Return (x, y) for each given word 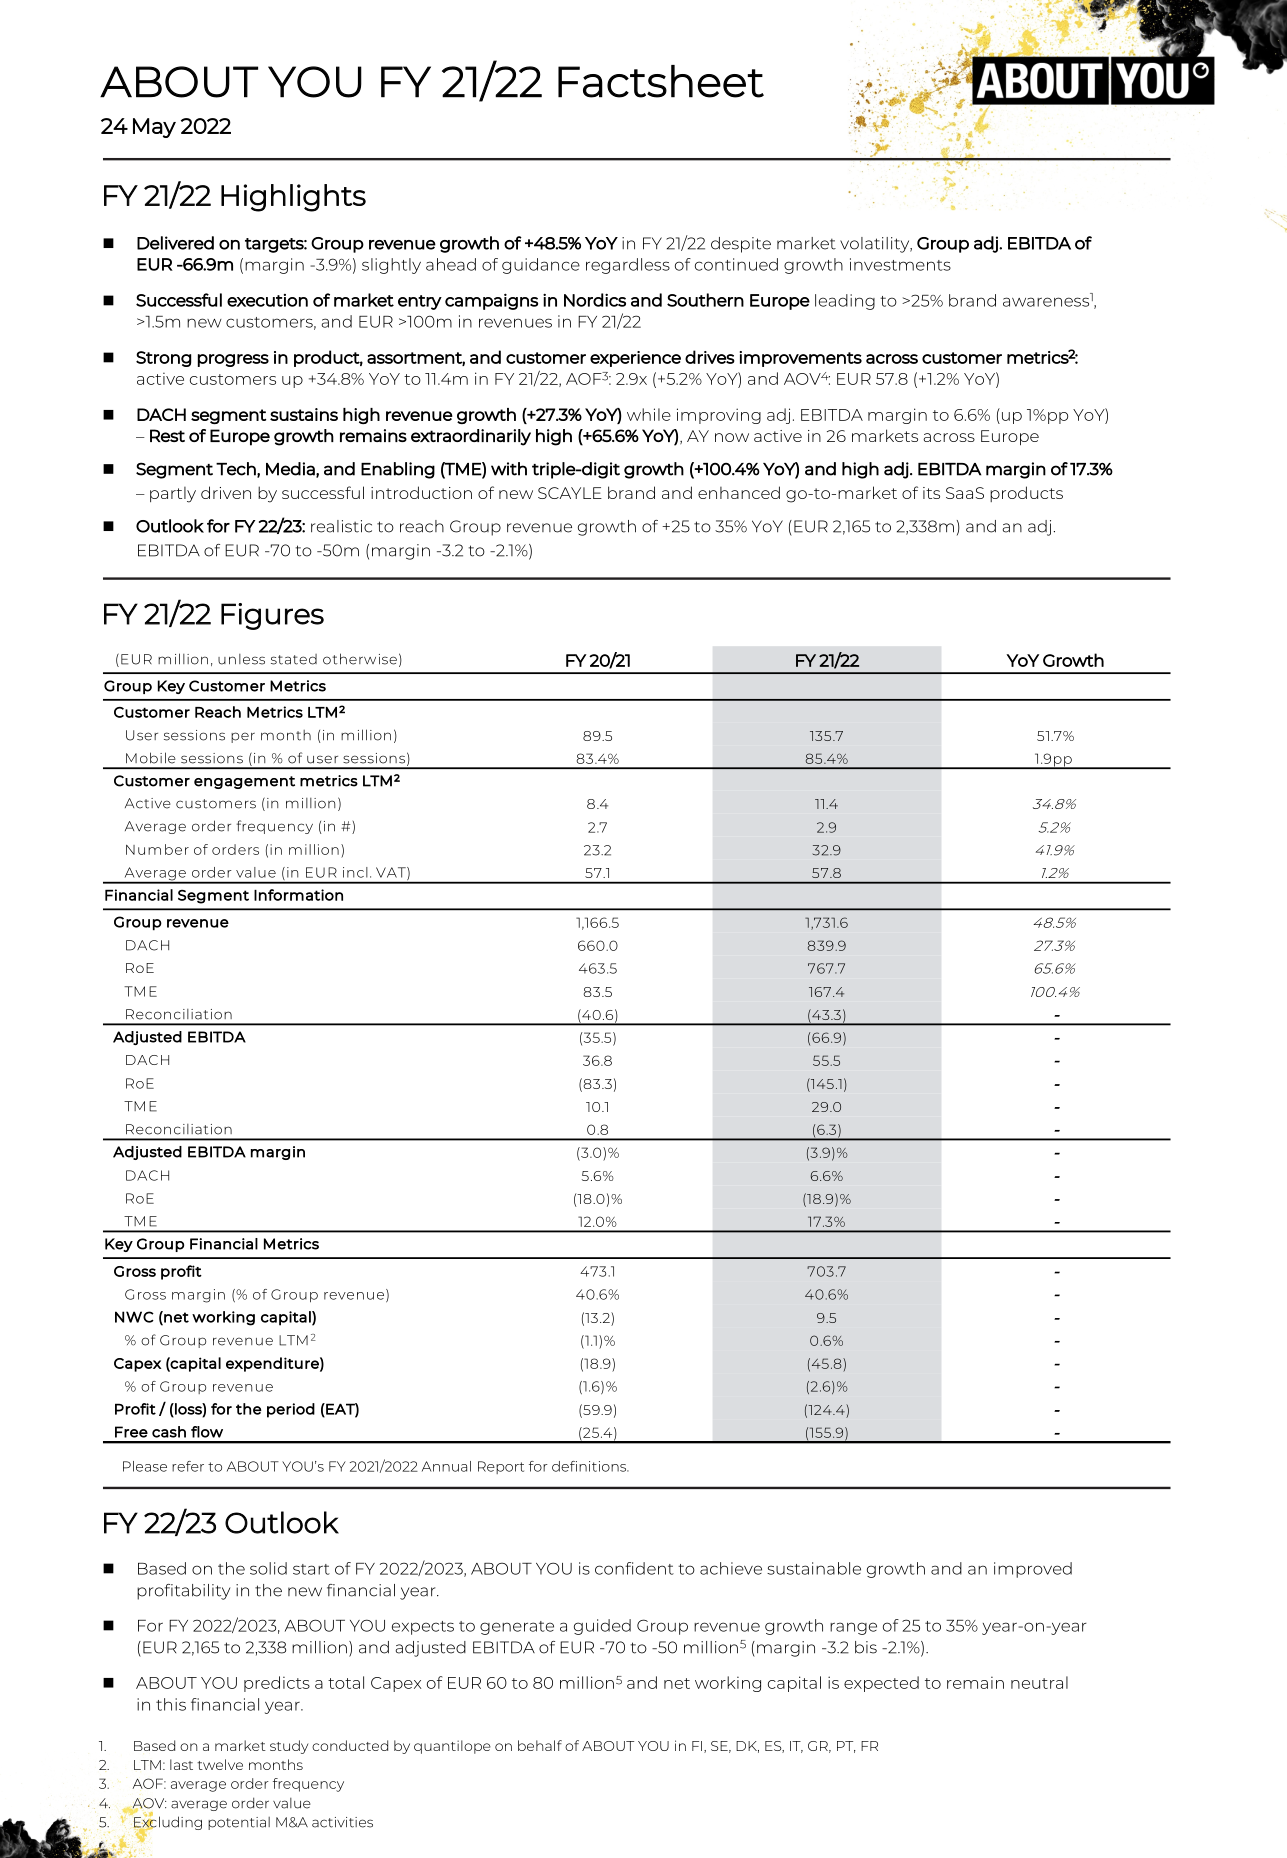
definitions (590, 1466)
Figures (272, 616)
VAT (392, 873)
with (509, 469)
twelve (220, 1764)
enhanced (739, 492)
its (931, 493)
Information (298, 895)
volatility (876, 245)
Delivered (175, 243)
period (291, 1410)
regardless (628, 266)
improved (1033, 1570)
